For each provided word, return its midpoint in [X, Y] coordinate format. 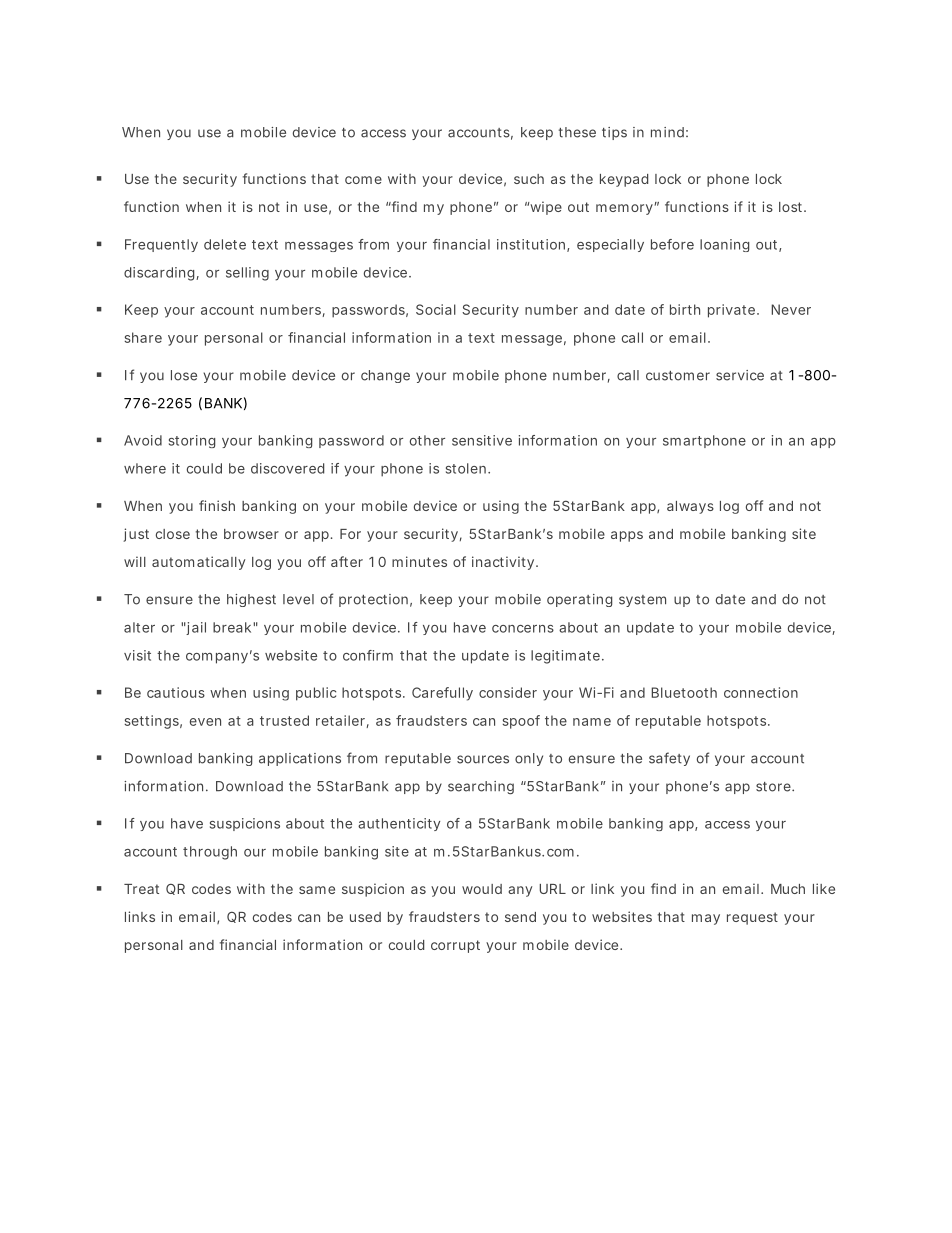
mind [667, 132]
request [752, 918]
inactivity [503, 563]
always [690, 507]
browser [251, 534]
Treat [141, 889]
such [529, 179]
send [520, 917]
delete [225, 244]
